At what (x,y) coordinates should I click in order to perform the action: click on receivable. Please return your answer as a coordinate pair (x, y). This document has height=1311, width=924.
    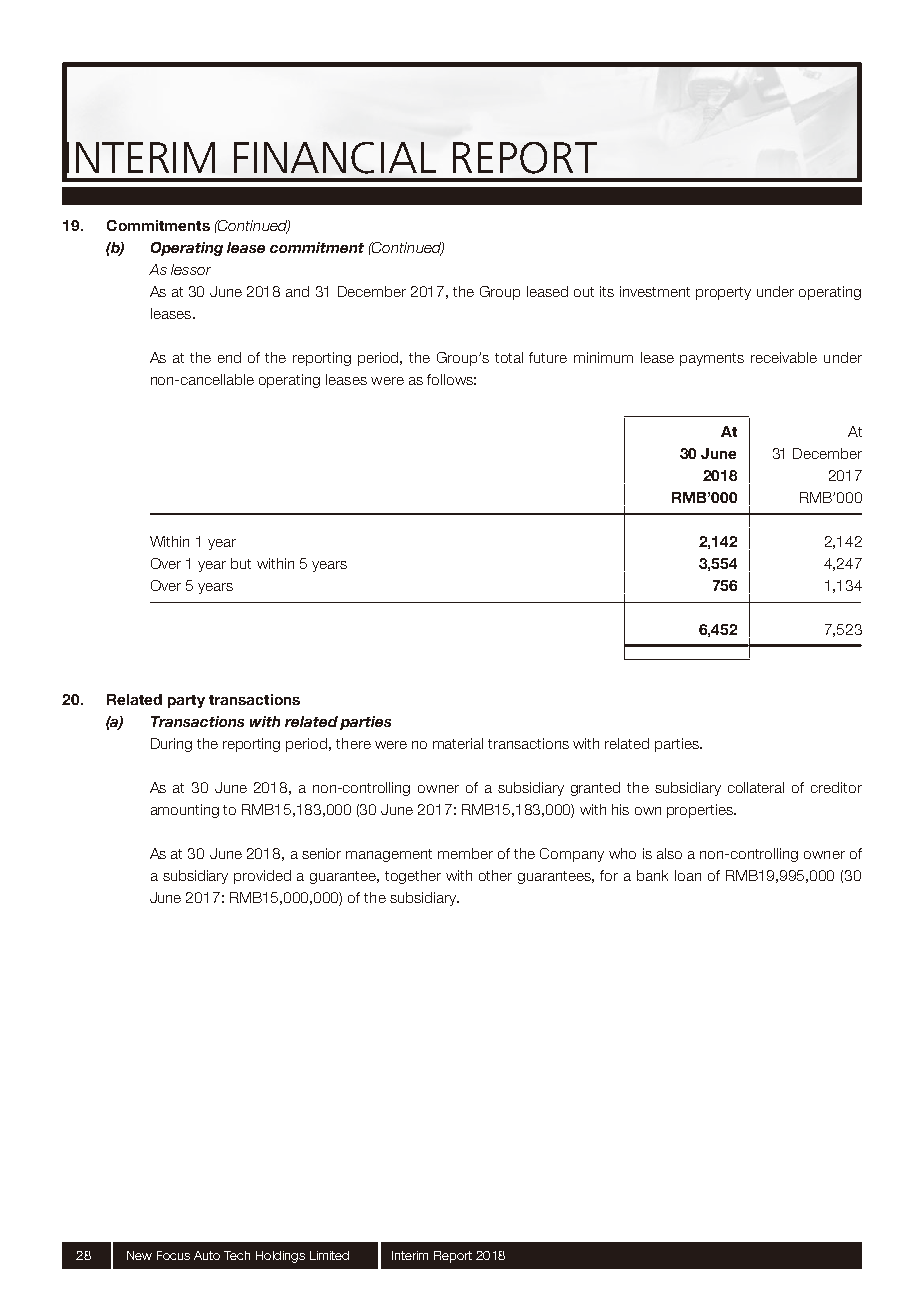
    Looking at the image, I should click on (784, 357).
